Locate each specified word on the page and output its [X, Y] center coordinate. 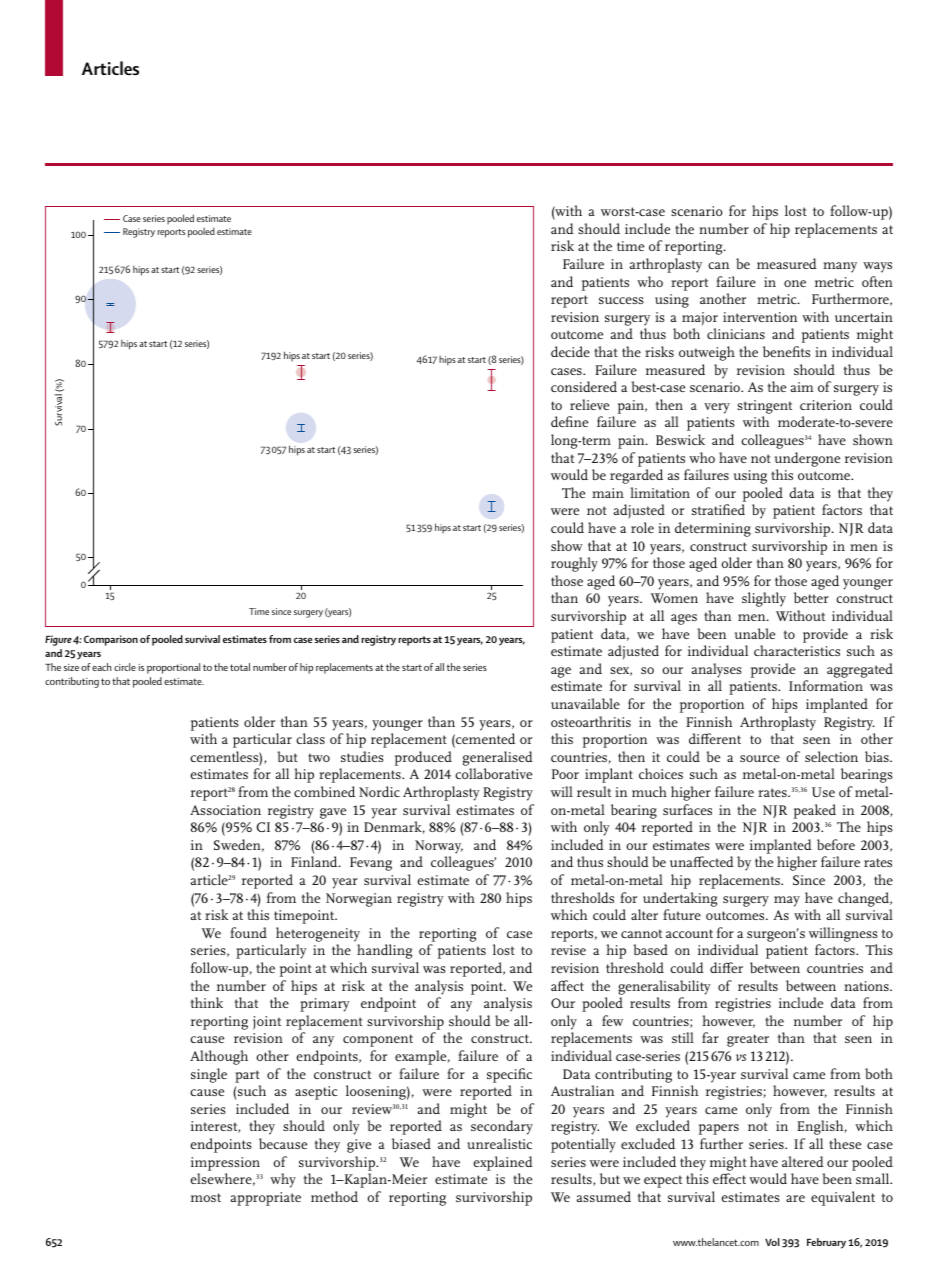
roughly [574, 564]
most [206, 1197]
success [621, 300]
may [787, 901]
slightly [764, 599]
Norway [439, 848]
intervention [760, 317]
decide [570, 351]
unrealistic [499, 1143]
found [248, 932]
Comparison [111, 640]
